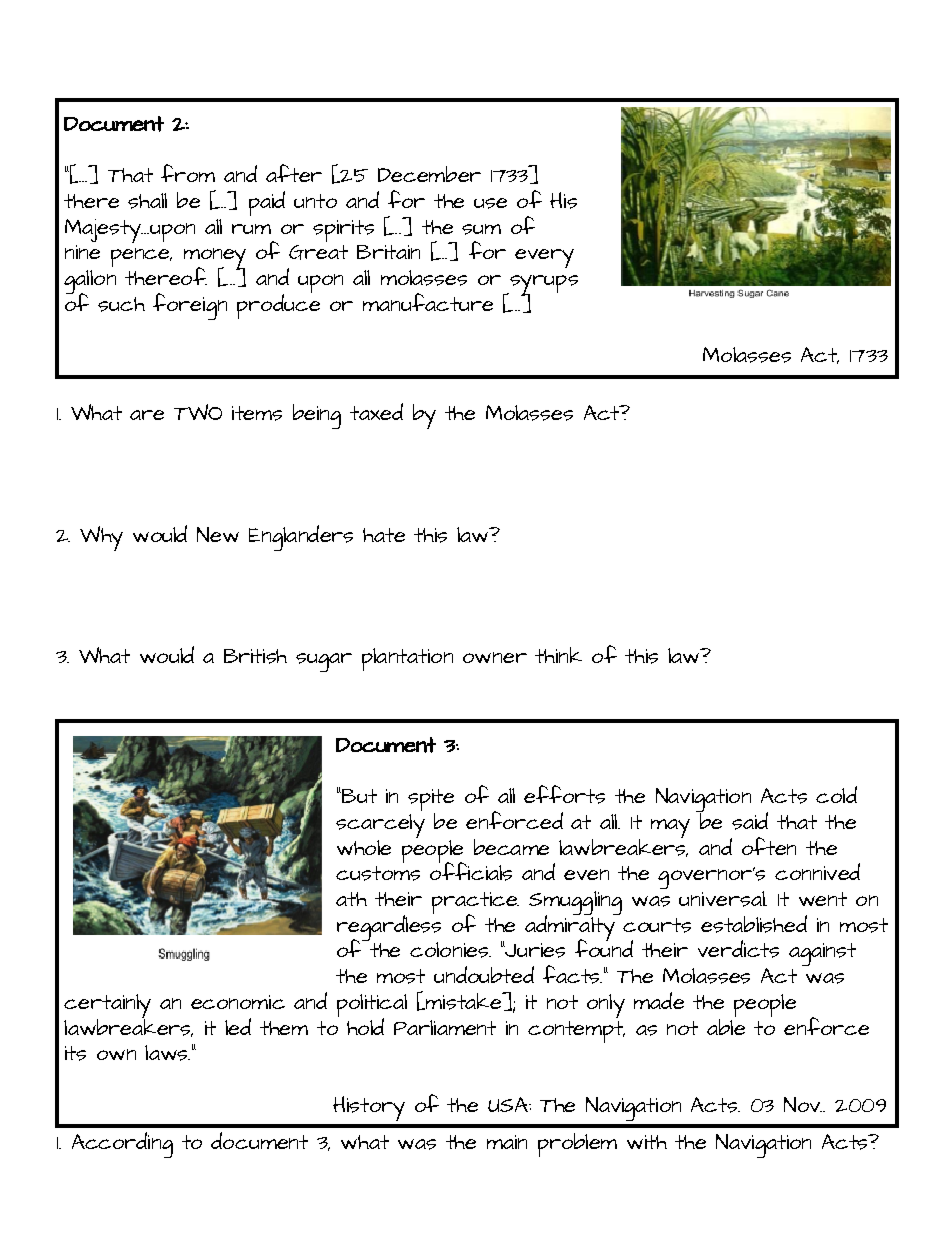  I want to click on spite, so click(431, 801).
